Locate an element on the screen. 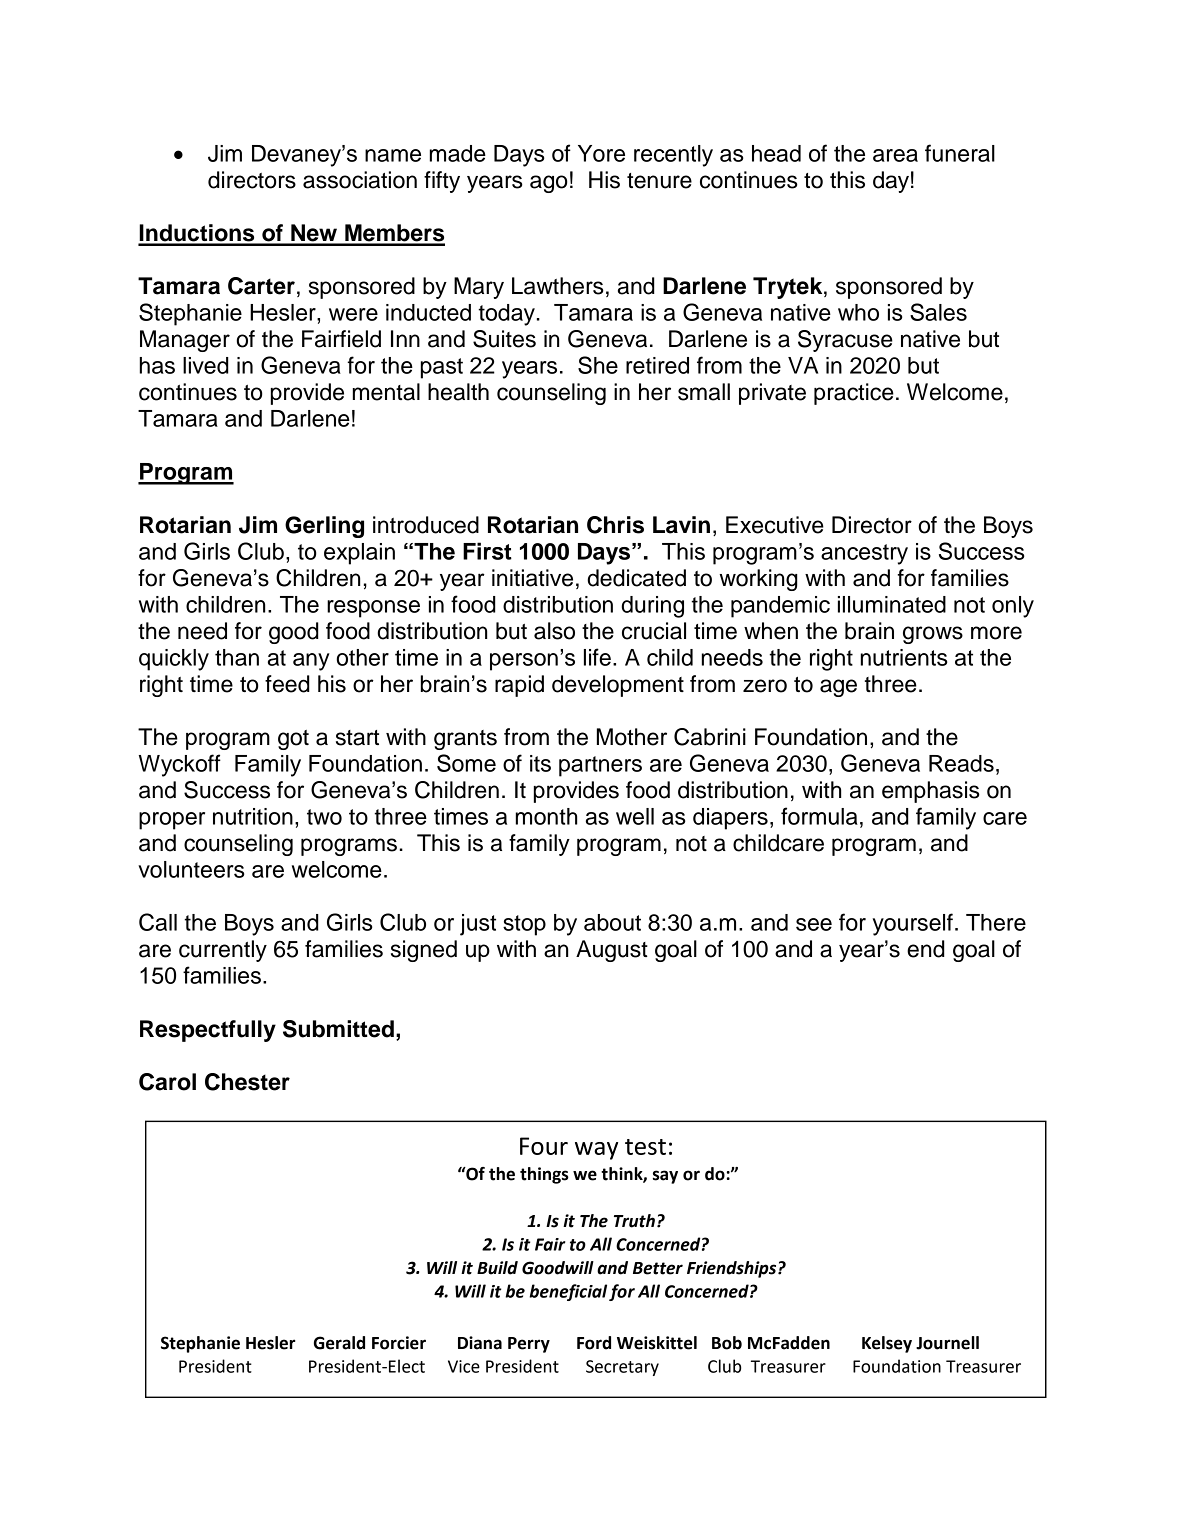  area is located at coordinates (895, 155).
